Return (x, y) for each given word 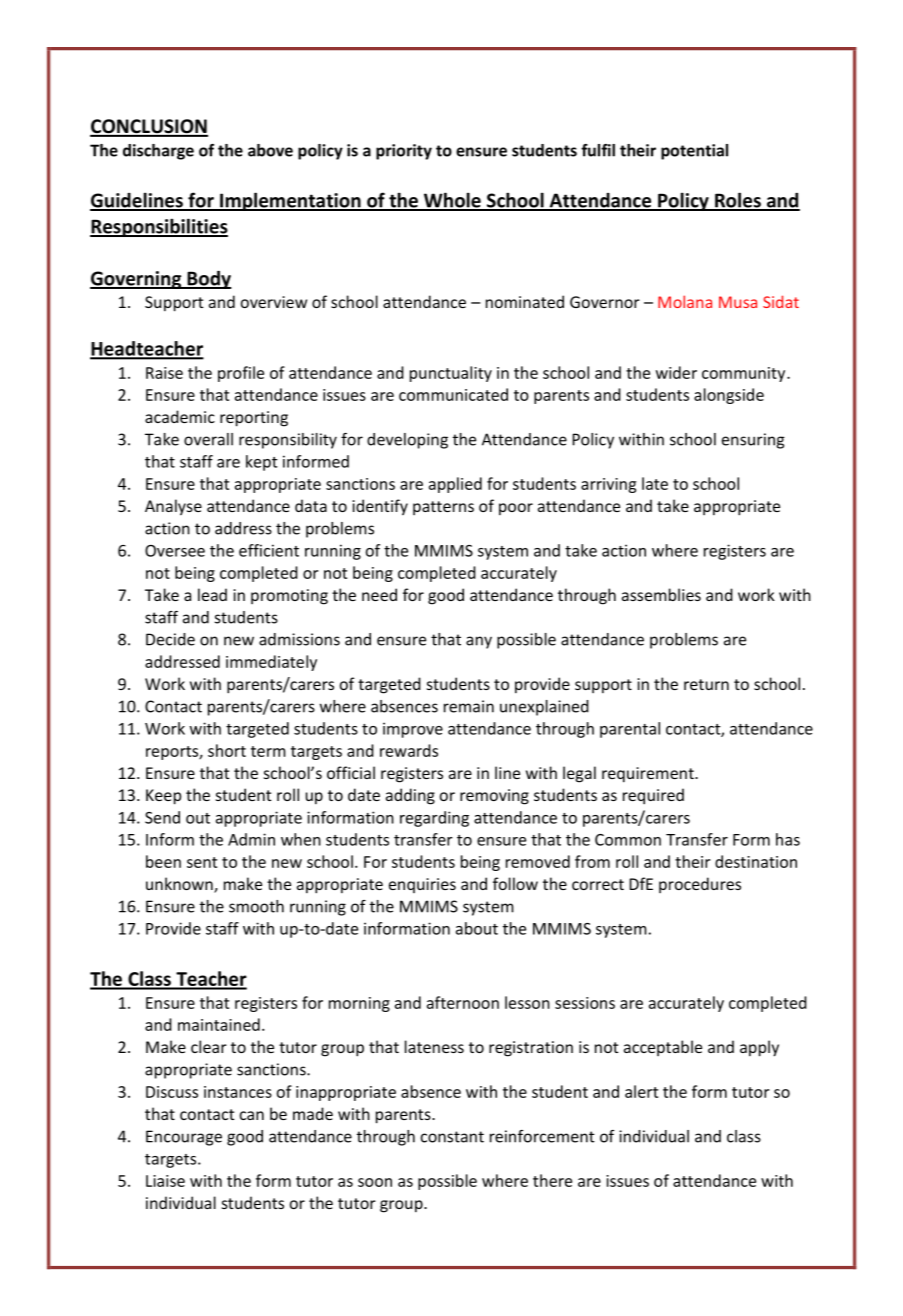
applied (455, 485)
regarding (434, 819)
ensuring (753, 441)
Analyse (173, 507)
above (270, 150)
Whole (452, 201)
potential (694, 152)
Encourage (184, 1138)
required (653, 796)
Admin (251, 839)
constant (452, 1137)
